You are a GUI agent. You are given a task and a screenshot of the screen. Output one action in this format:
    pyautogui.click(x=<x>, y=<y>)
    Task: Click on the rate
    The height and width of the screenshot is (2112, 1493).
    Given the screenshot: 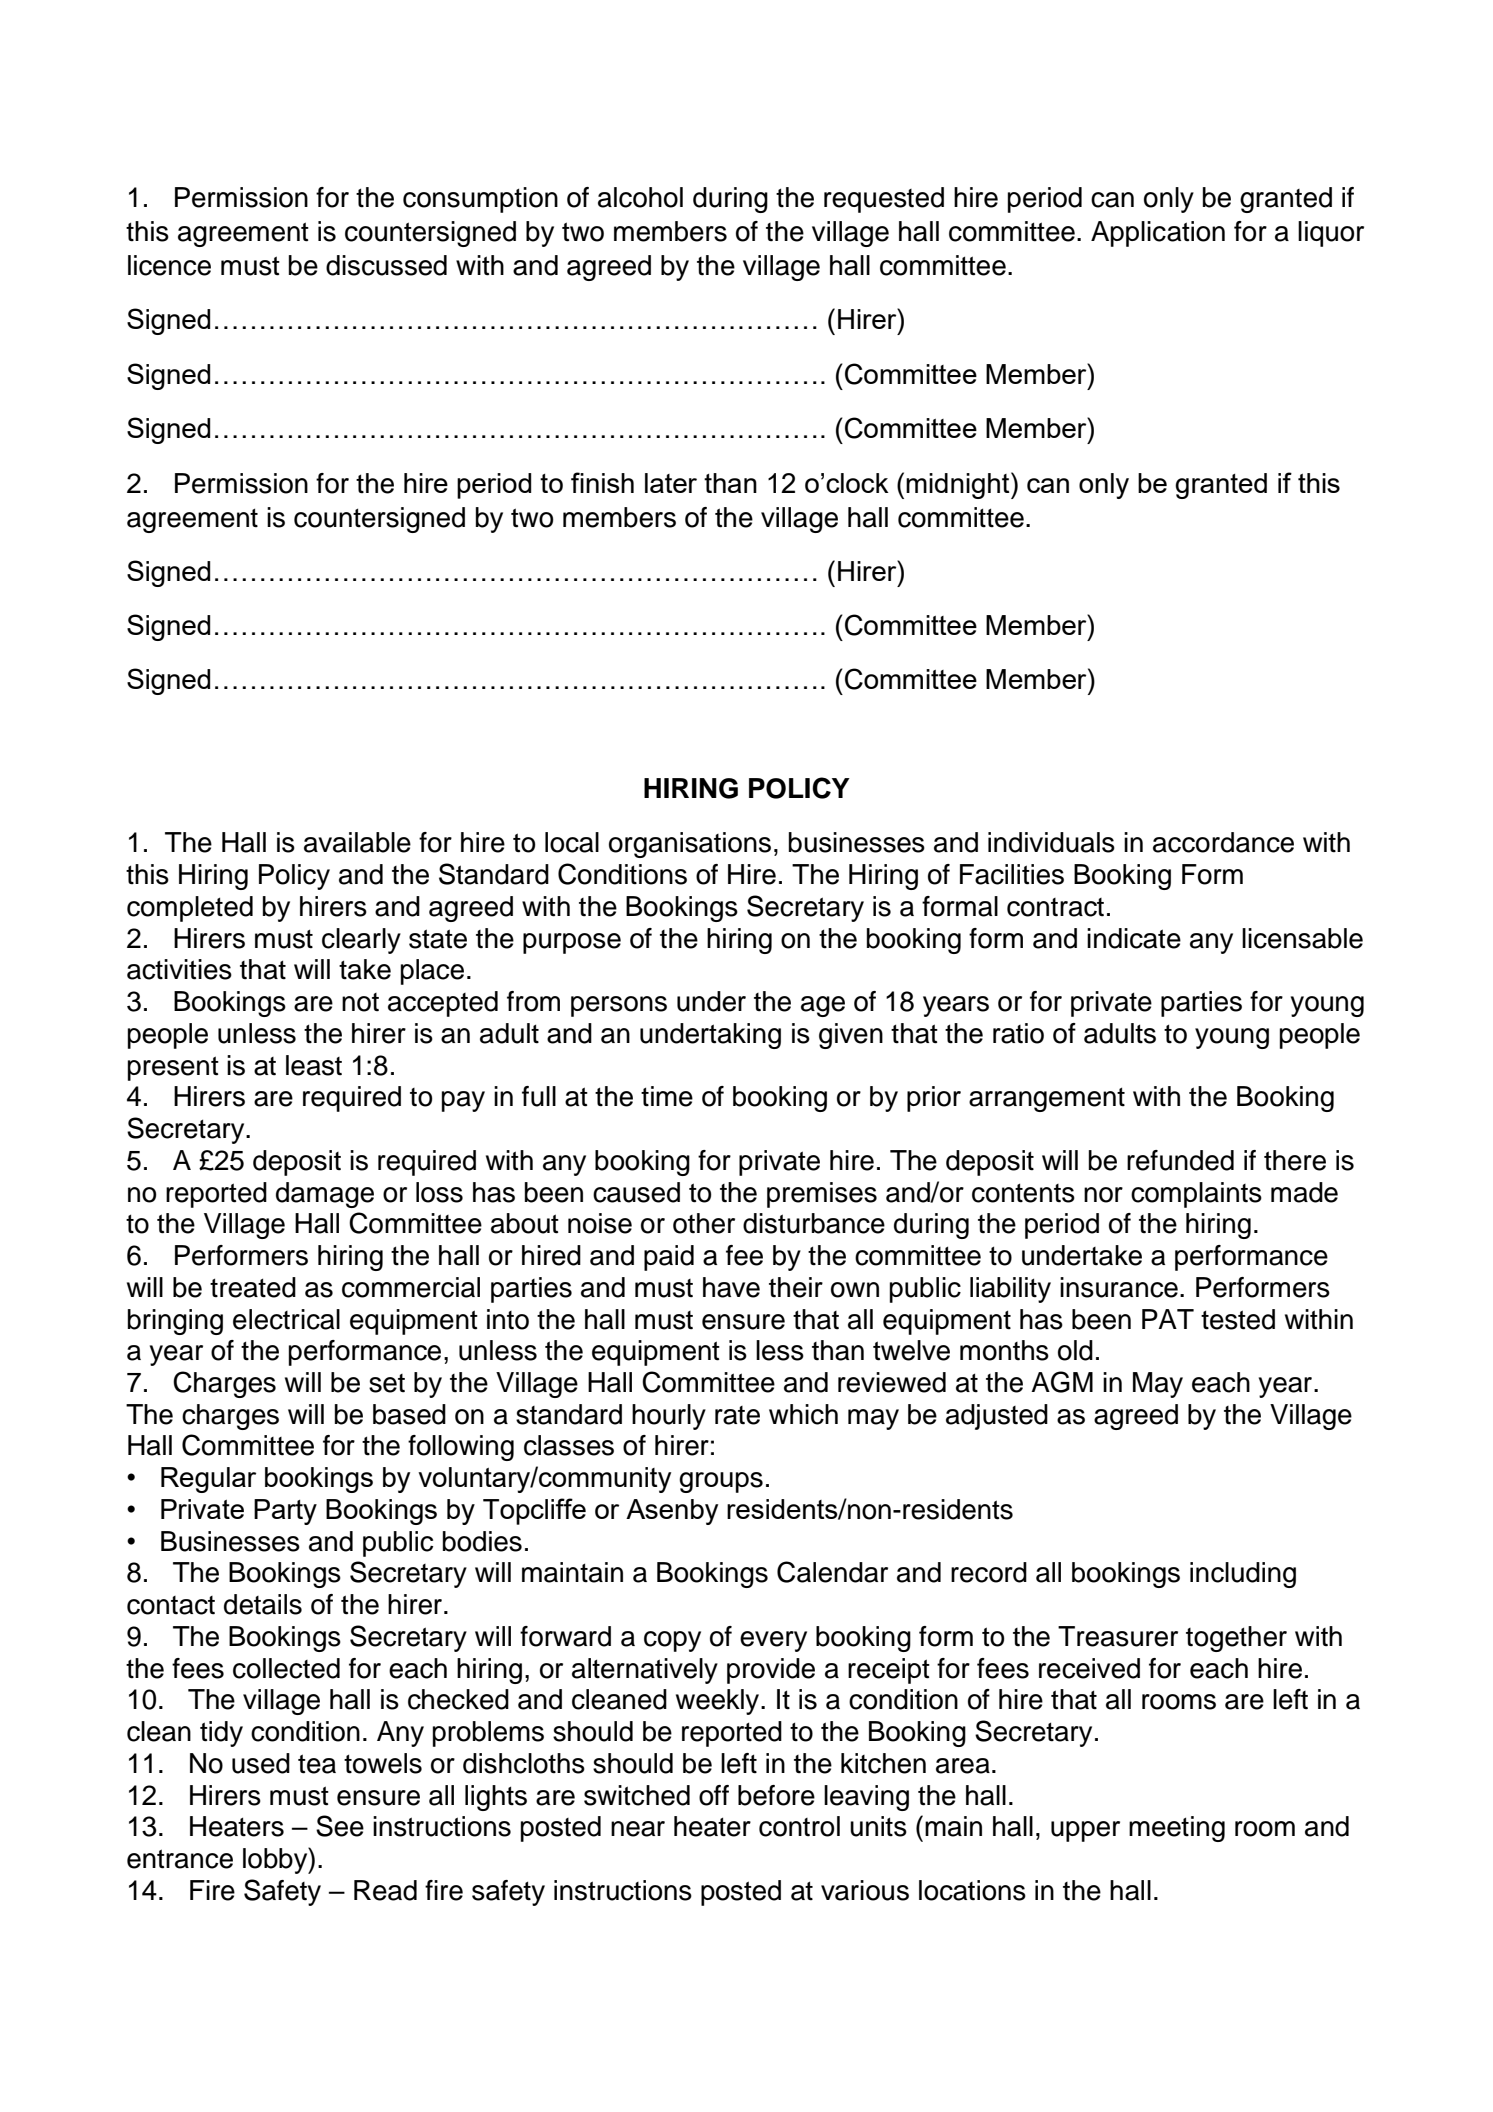 What is the action you would take?
    pyautogui.click(x=737, y=1415)
